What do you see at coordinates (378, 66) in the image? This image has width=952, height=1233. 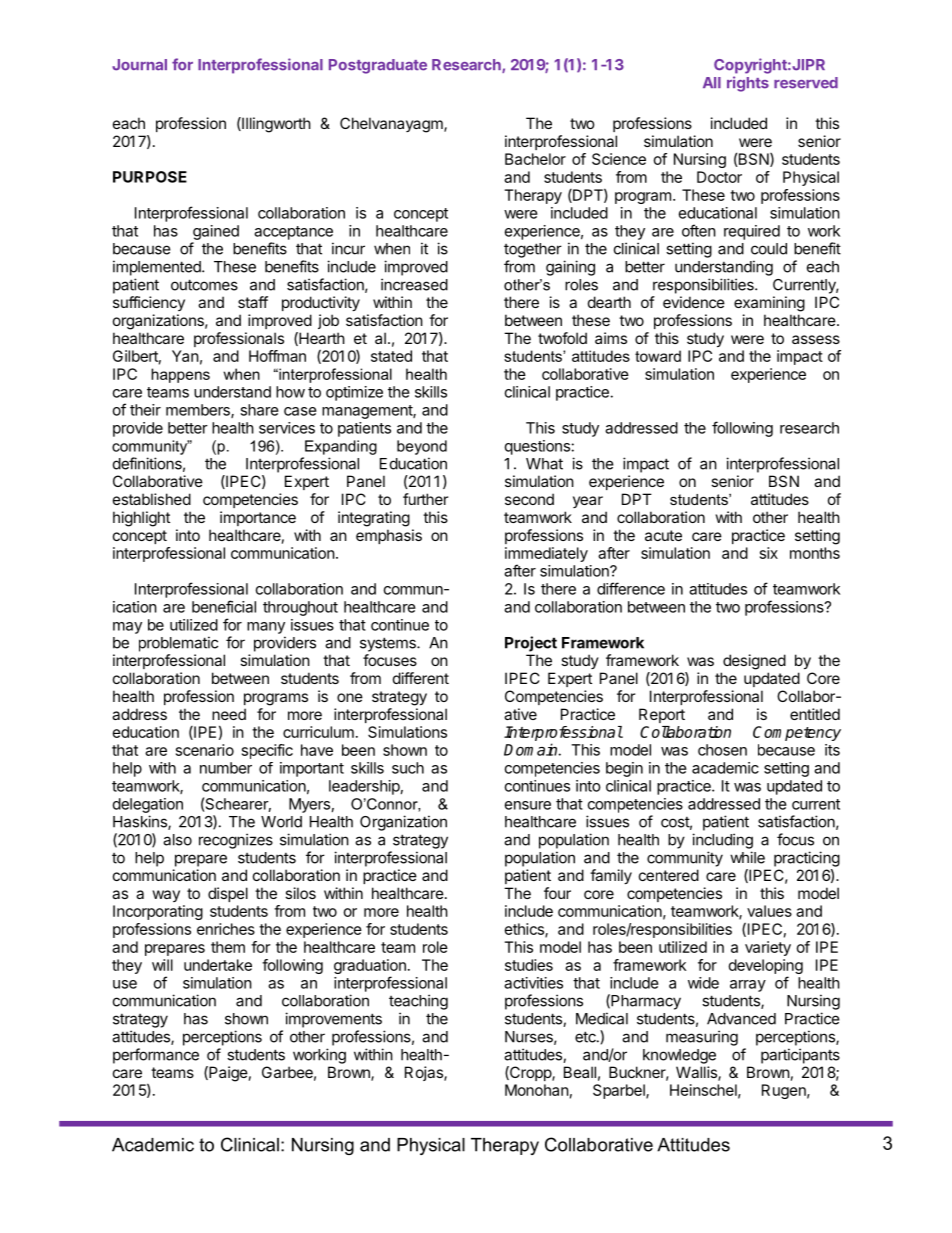 I see `Postgraduate` at bounding box center [378, 66].
